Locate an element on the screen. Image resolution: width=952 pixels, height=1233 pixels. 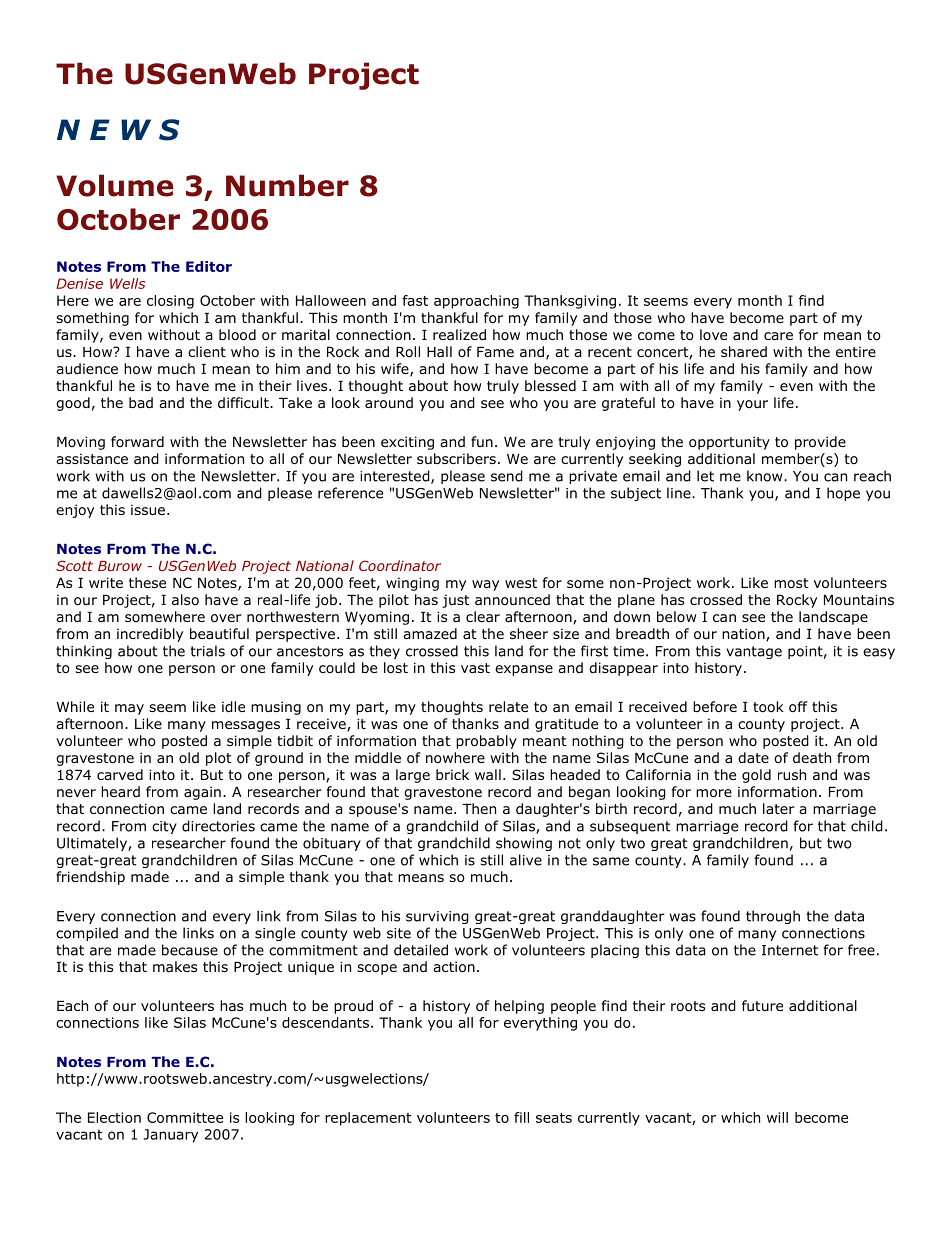
know is located at coordinates (766, 476).
